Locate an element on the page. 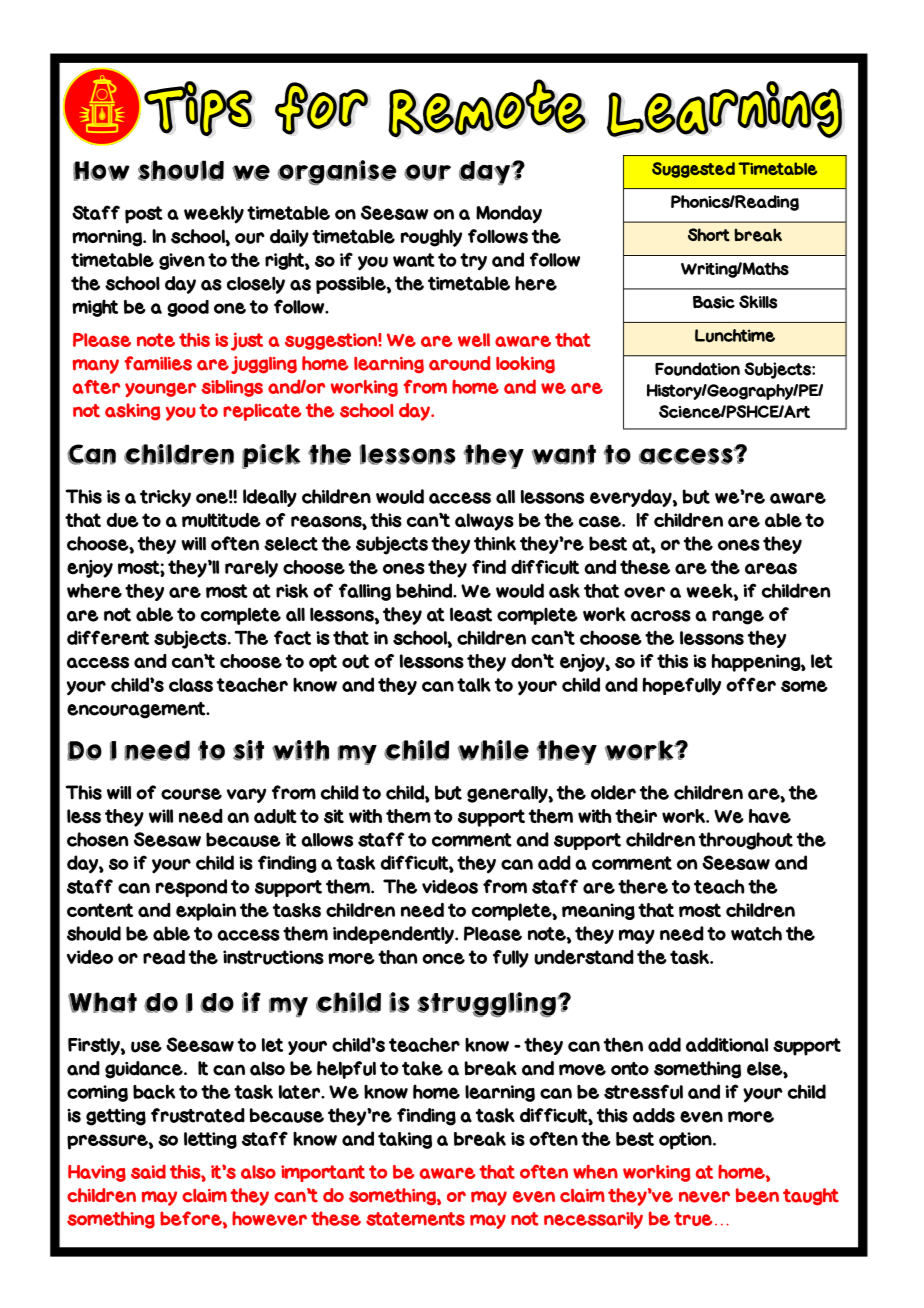  class is located at coordinates (191, 685).
